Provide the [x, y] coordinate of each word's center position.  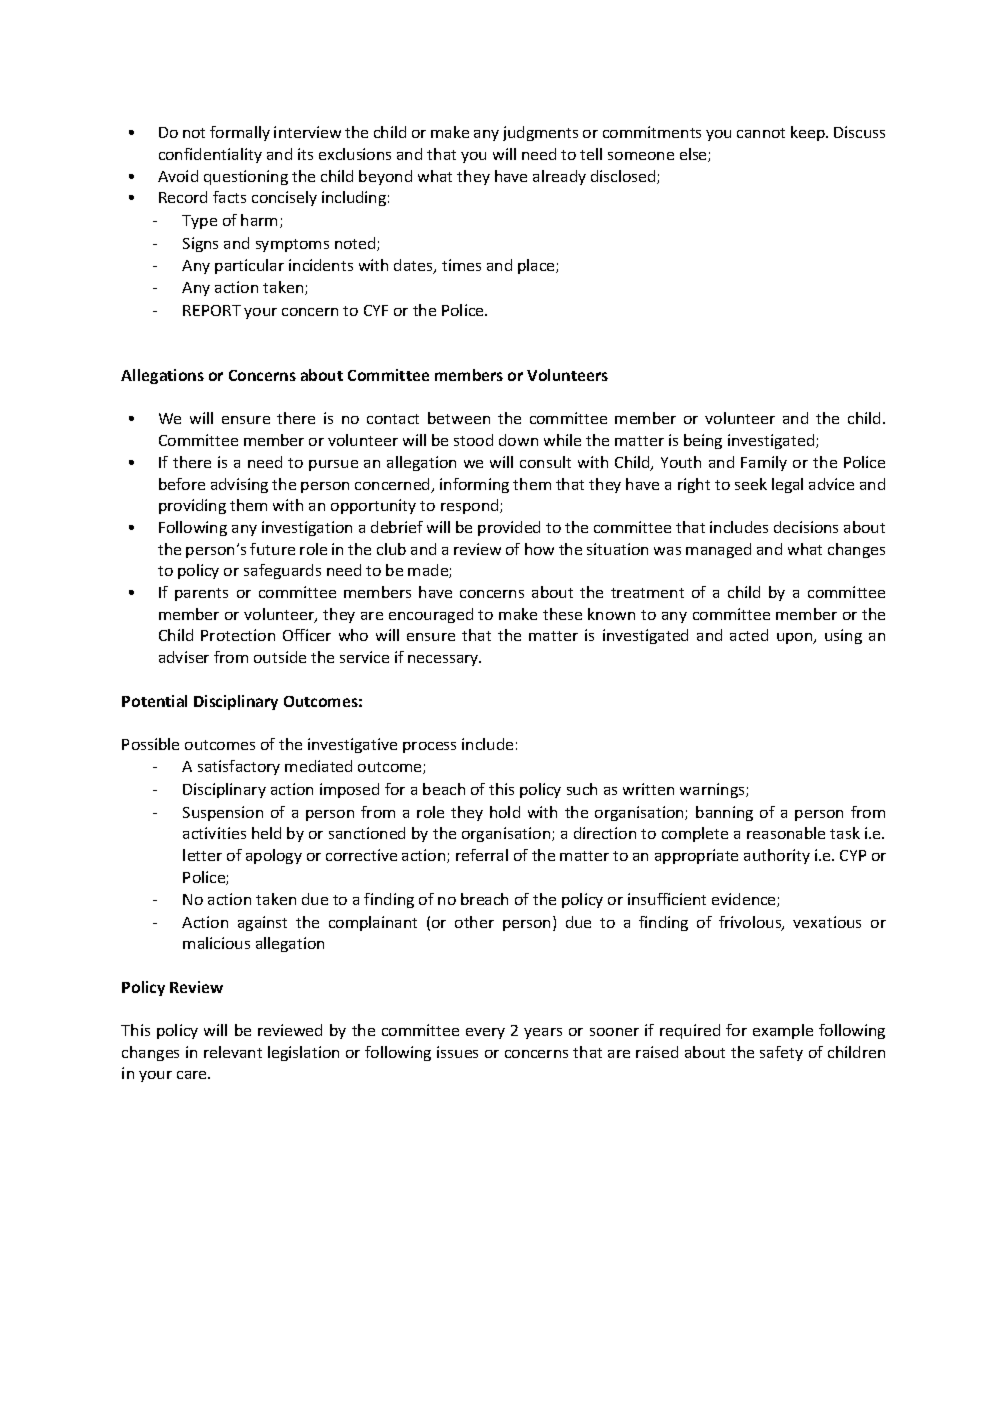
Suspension [223, 813]
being [703, 441]
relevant [233, 1052]
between [459, 418]
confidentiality [210, 155]
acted [749, 635]
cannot [761, 133]
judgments [540, 133]
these [562, 614]
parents [201, 594]
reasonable [786, 833]
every [485, 1033]
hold [505, 812]
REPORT [212, 310]
